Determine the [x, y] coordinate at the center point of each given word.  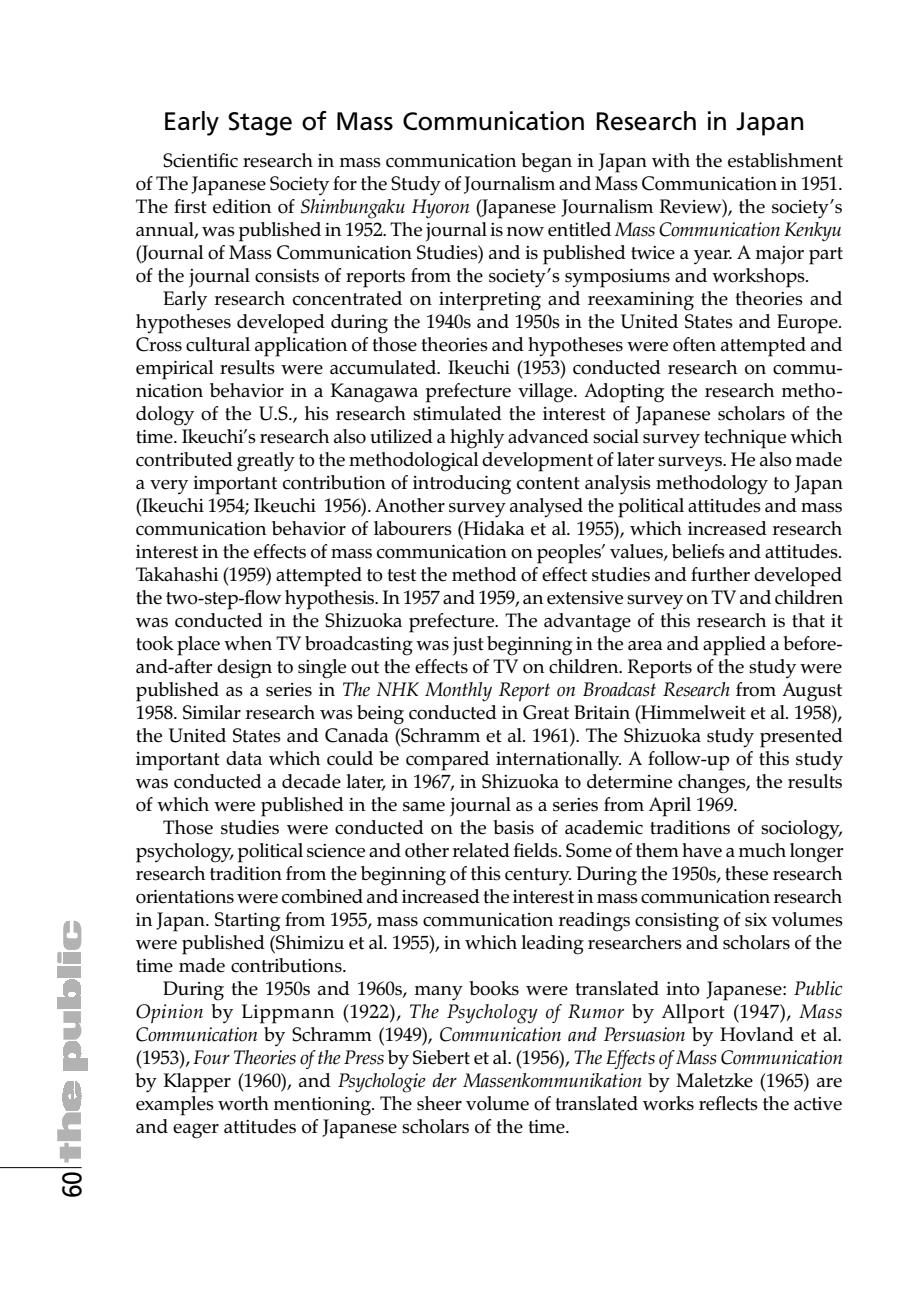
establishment [785, 160]
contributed [184, 459]
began [546, 163]
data [244, 758]
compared [447, 761]
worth [243, 1103]
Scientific [200, 160]
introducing [462, 485]
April [670, 807]
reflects [728, 1103]
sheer [439, 1103]
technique [745, 439]
